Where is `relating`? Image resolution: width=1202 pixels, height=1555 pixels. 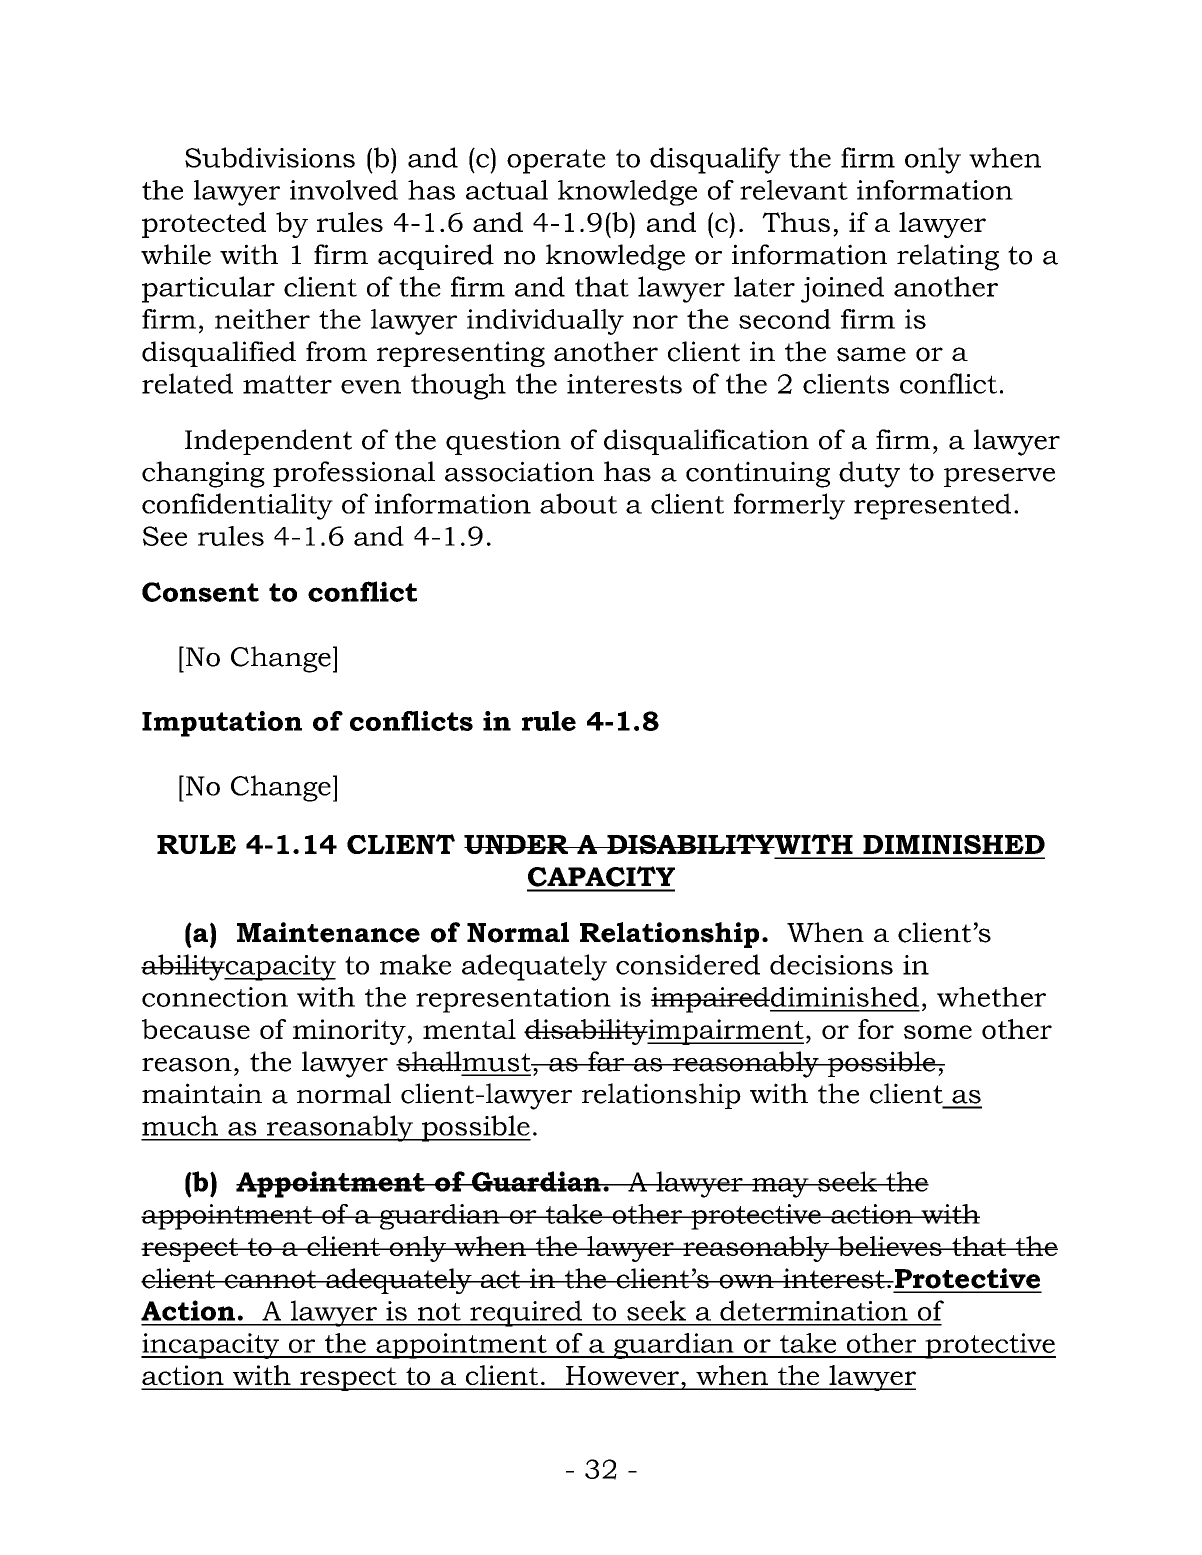 relating is located at coordinates (948, 257).
